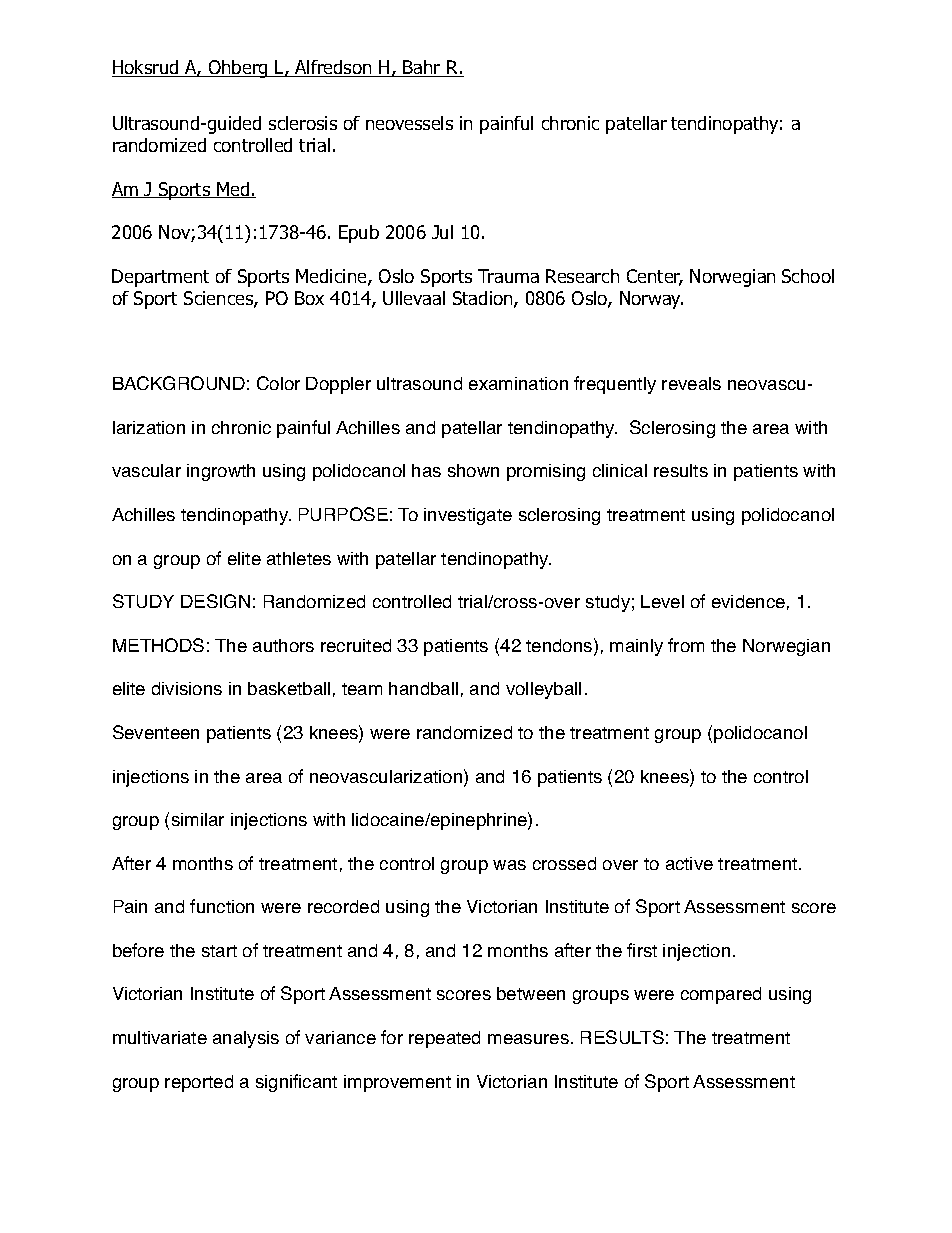 This screenshot has height=1233, width=952. I want to click on Jul, so click(442, 232).
